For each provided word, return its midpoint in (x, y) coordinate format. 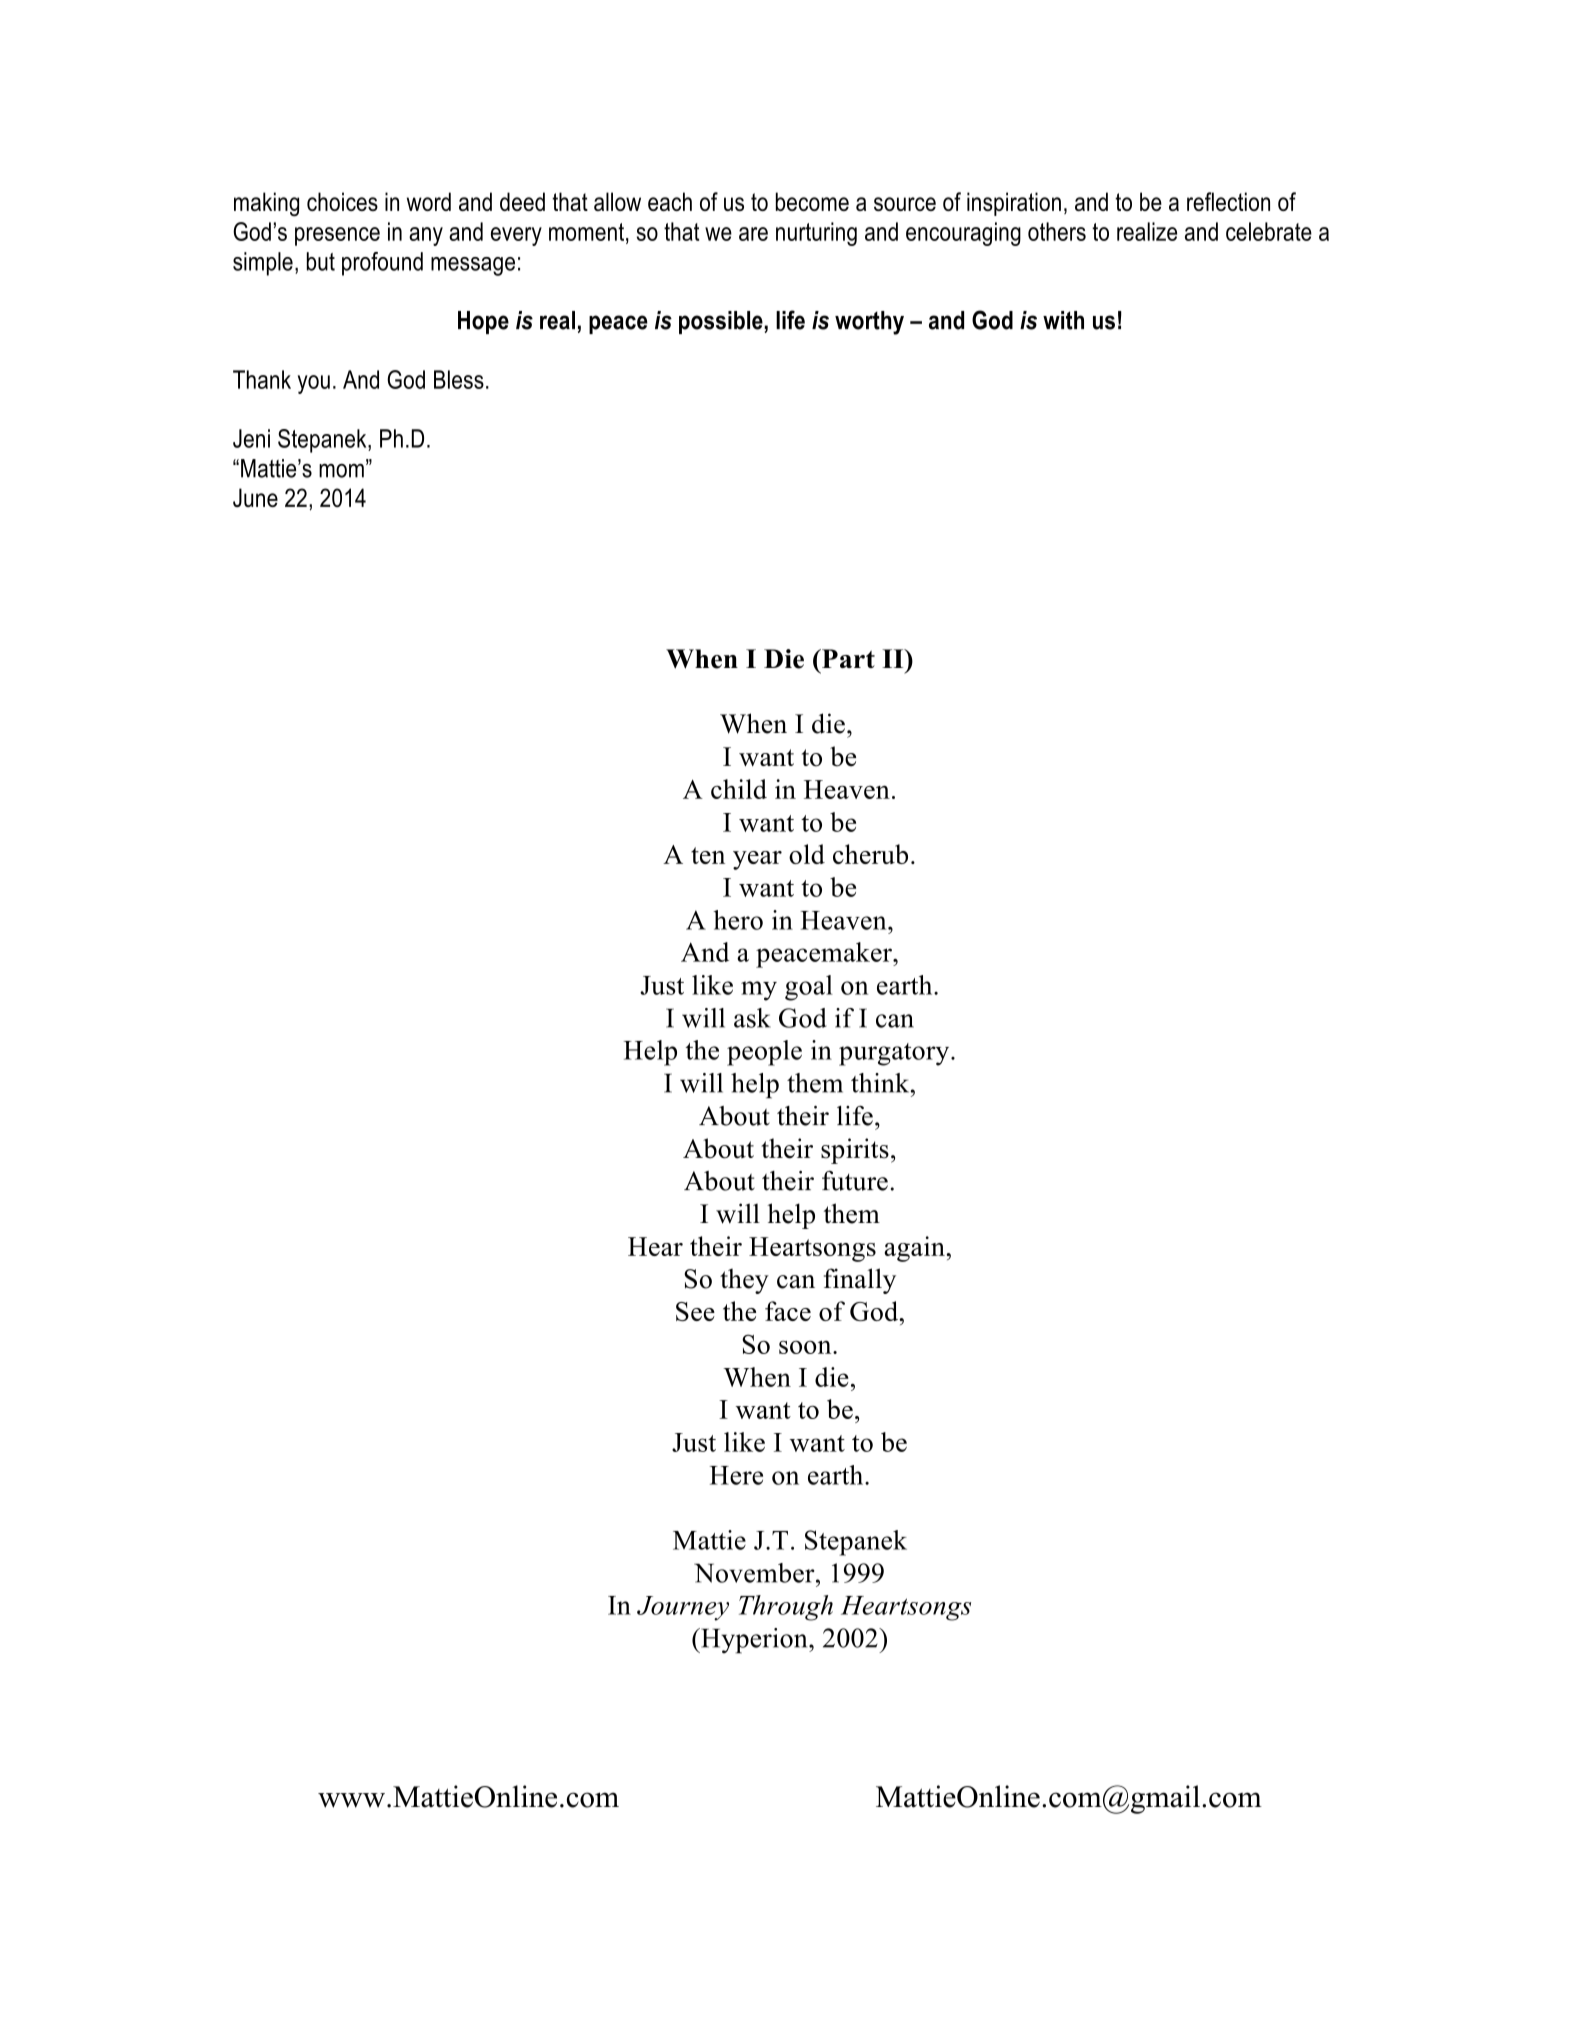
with (1063, 320)
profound (382, 264)
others (1057, 231)
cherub (870, 854)
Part (847, 658)
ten (708, 855)
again (915, 1249)
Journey (683, 1608)
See (695, 1311)
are (753, 234)
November (755, 1573)
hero (738, 920)
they (744, 1281)
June (255, 497)
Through (786, 1608)
